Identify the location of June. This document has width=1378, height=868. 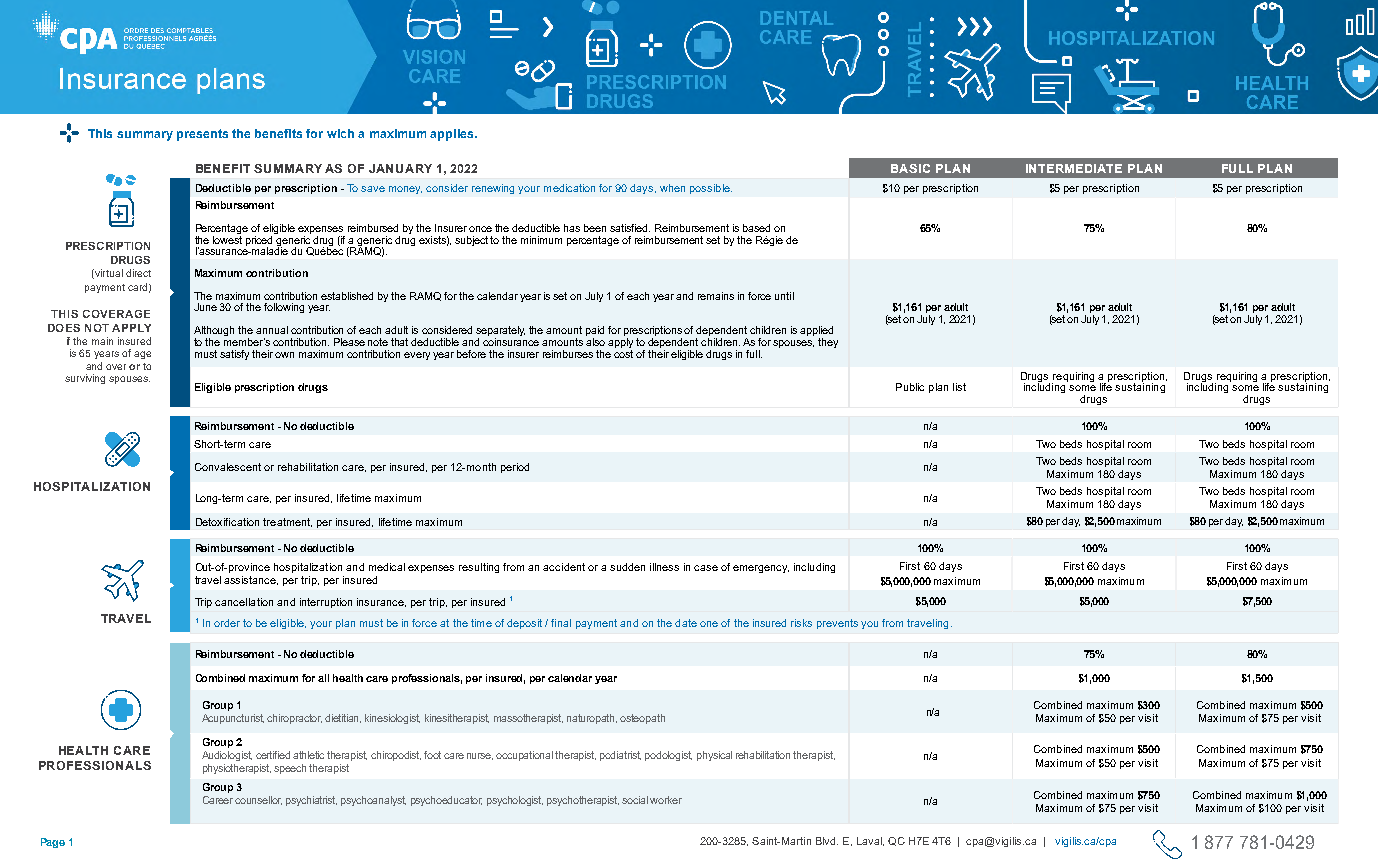
(205, 307).
